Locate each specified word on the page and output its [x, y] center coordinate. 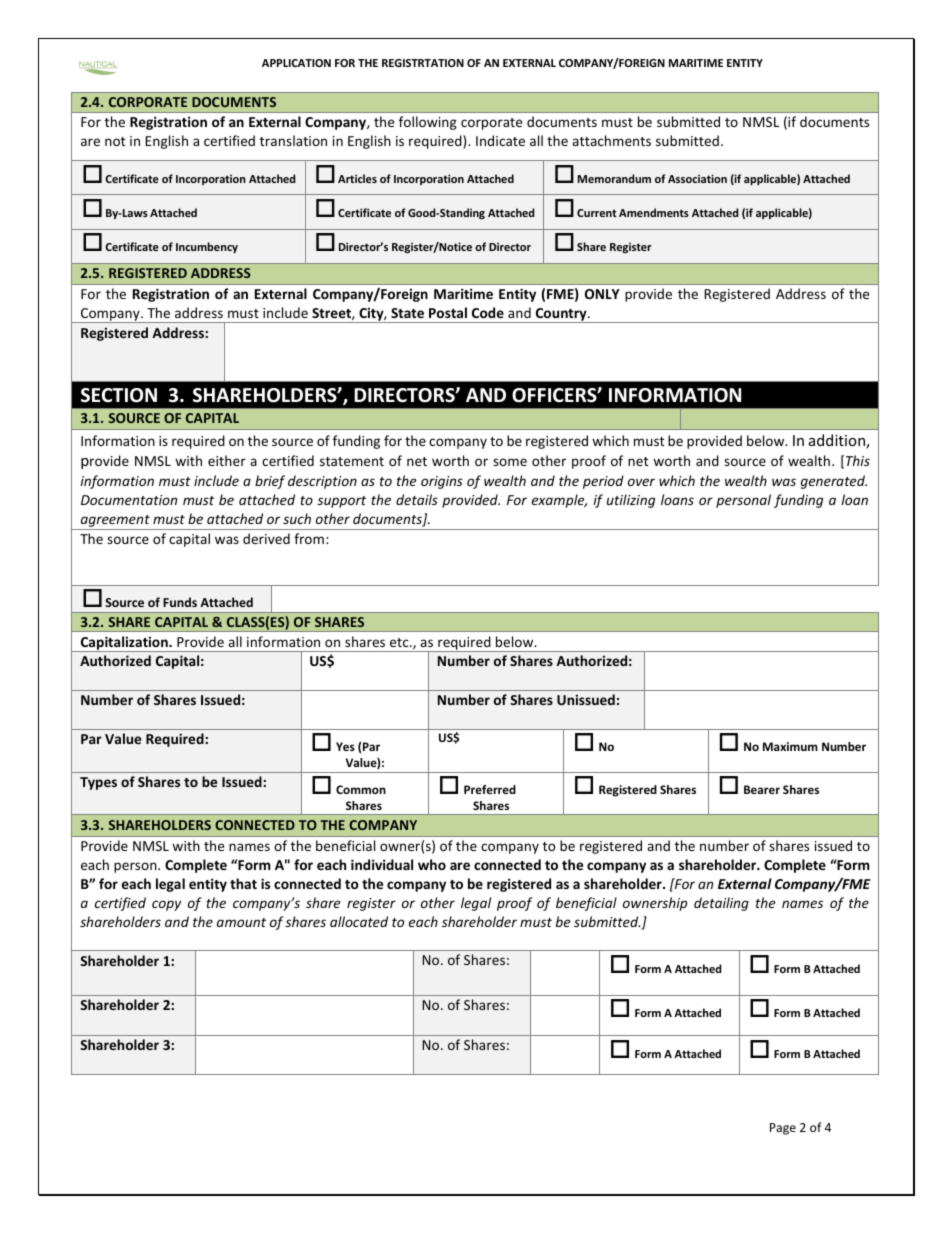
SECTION [119, 395]
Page [783, 1129]
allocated [359, 921]
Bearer [762, 789]
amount [241, 922]
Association [697, 178]
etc [400, 642]
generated [834, 482]
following [428, 123]
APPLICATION [296, 63]
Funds [180, 602]
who [432, 864]
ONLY [602, 294]
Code [488, 312]
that [243, 883]
